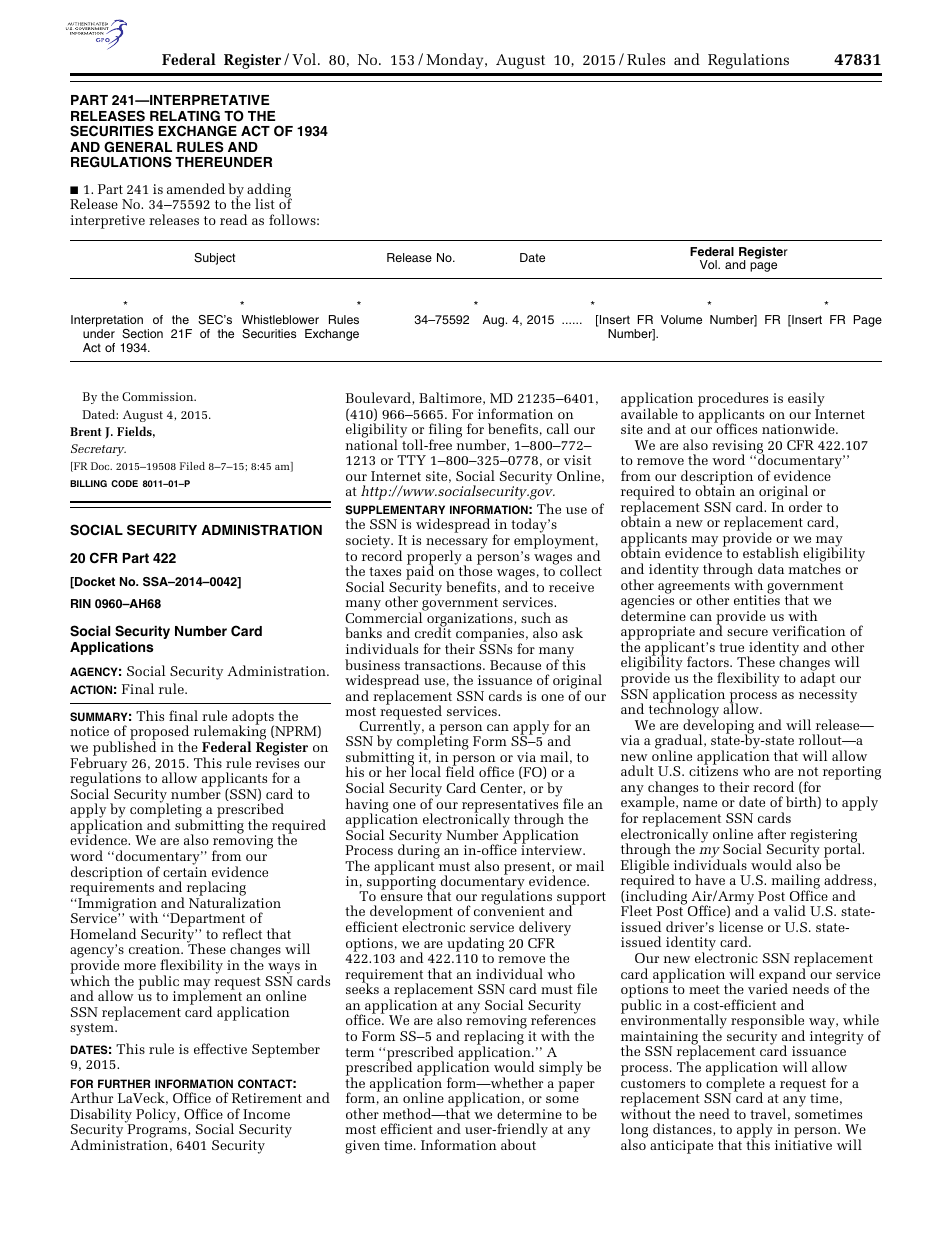 The height and width of the document is (1233, 952). I want to click on during, so click(419, 852).
